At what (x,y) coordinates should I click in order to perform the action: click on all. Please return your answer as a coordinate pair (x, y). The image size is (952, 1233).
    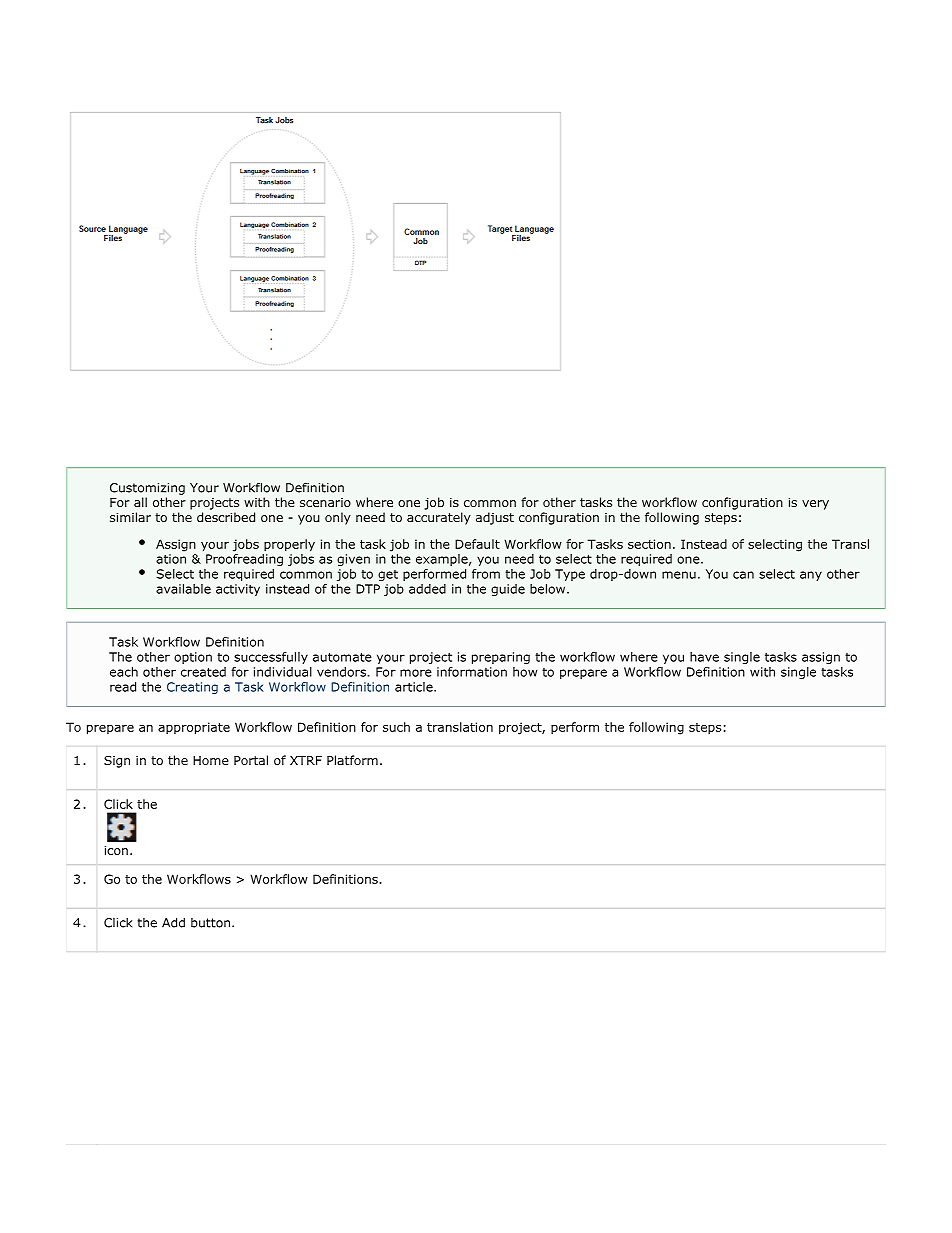
    Looking at the image, I should click on (140, 502).
